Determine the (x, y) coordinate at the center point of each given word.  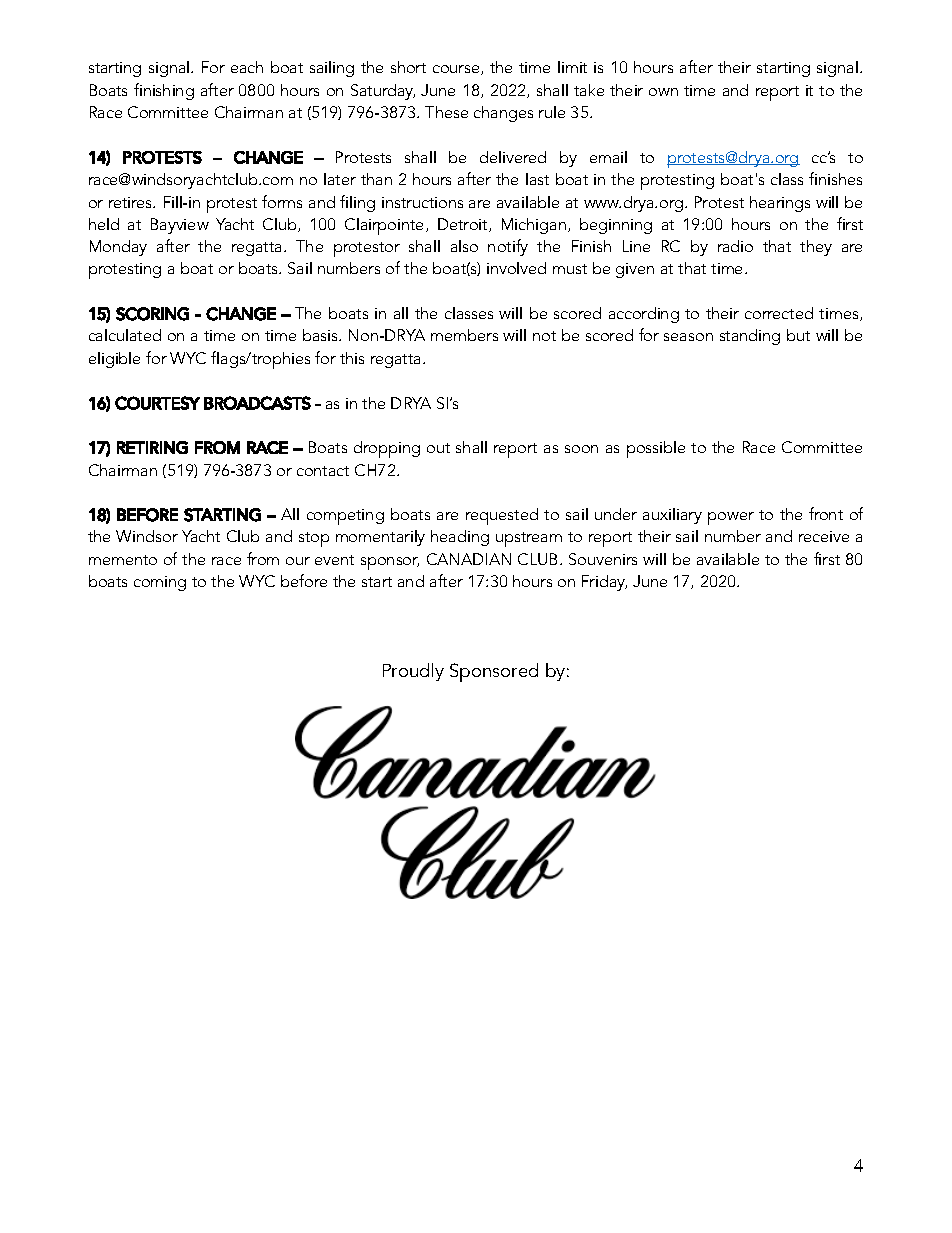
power (731, 518)
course (457, 70)
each (247, 67)
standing (750, 337)
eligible (114, 360)
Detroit (464, 225)
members (464, 335)
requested (502, 516)
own (663, 92)
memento (123, 560)
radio (735, 246)
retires (132, 202)
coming (160, 583)
